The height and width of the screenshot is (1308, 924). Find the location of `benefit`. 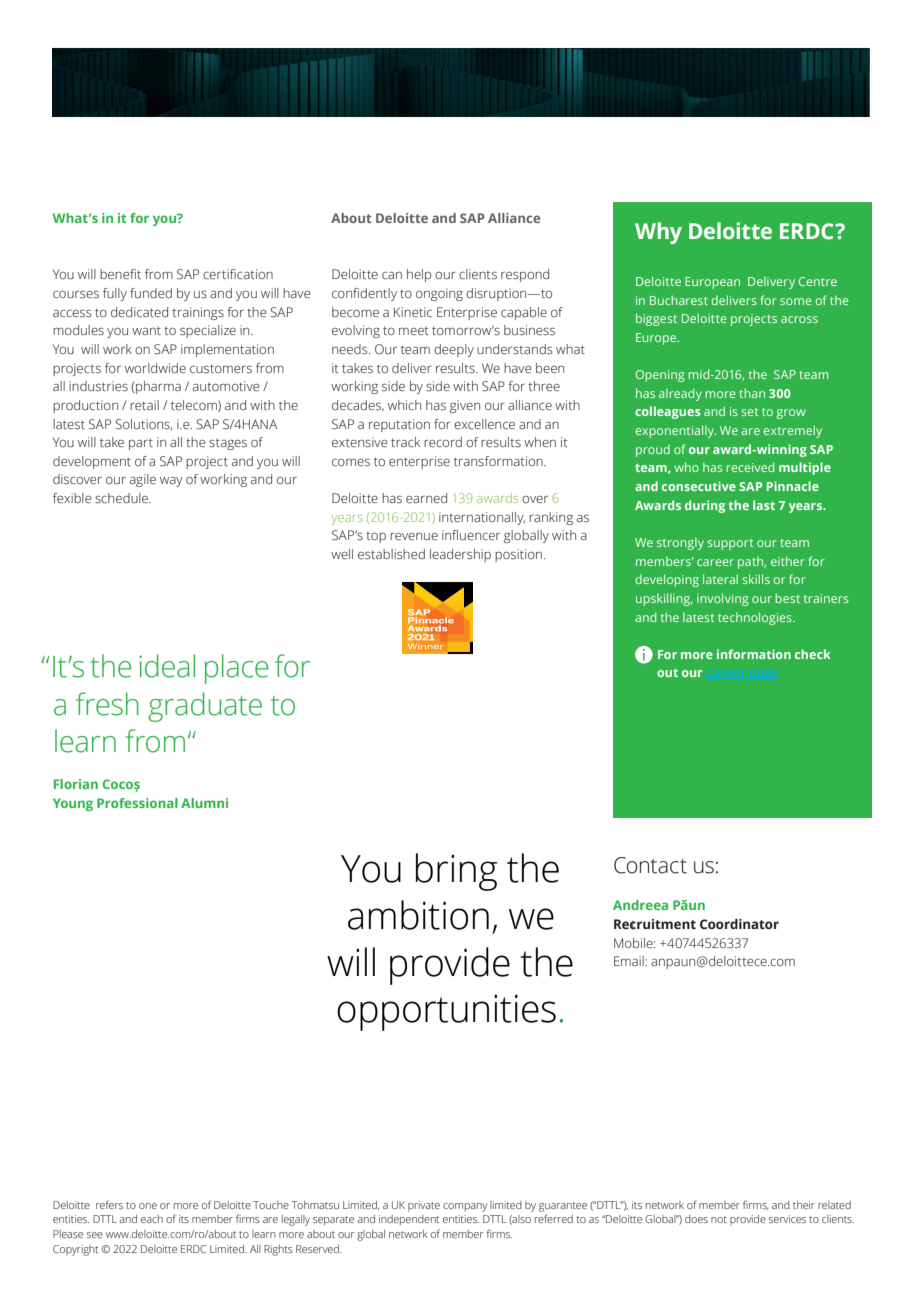

benefit is located at coordinates (120, 274).
